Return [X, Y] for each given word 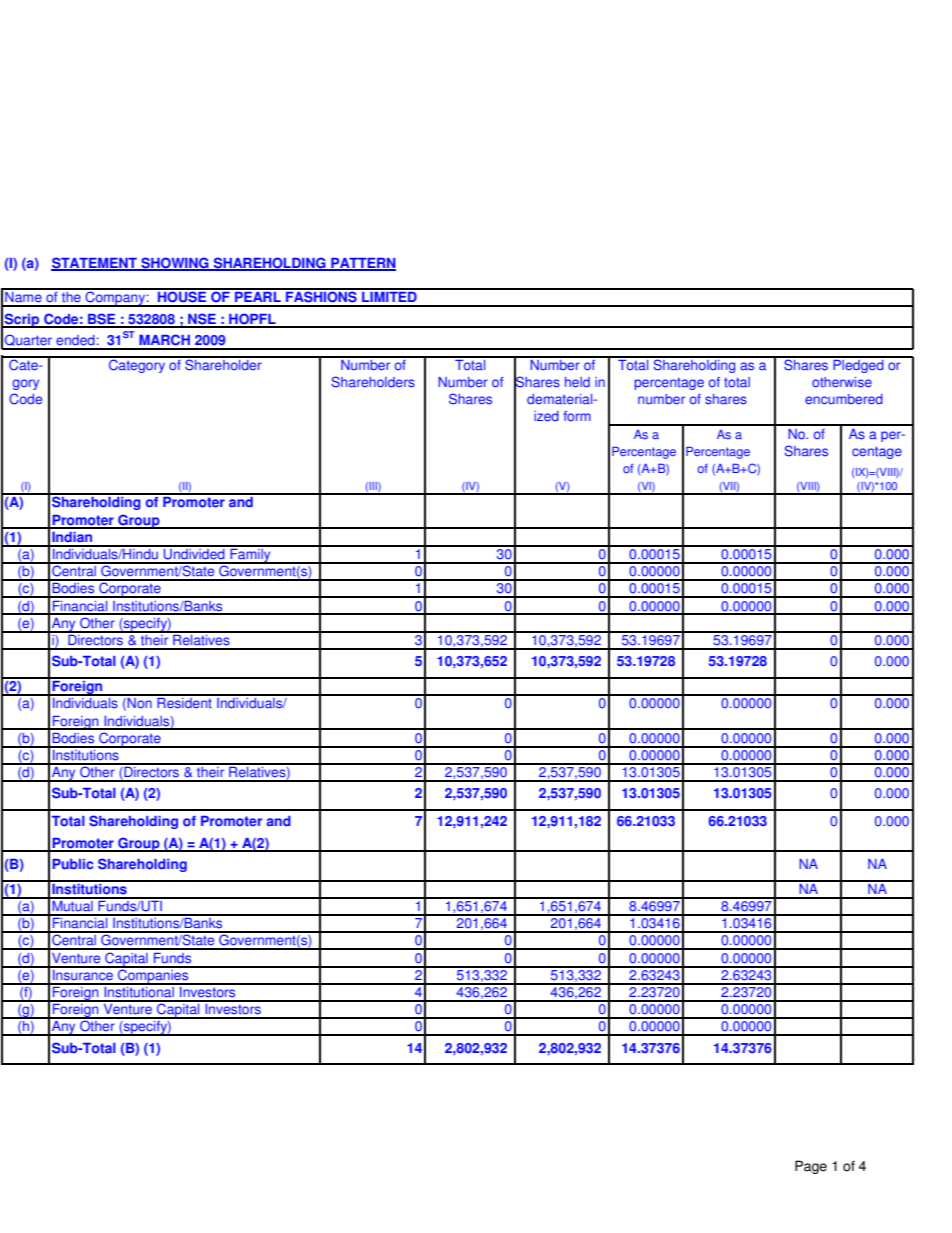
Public [72, 864]
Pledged [858, 365]
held [577, 382]
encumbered [844, 399]
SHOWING [175, 264]
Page [811, 1167]
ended [75, 340]
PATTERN [362, 264]
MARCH [164, 340]
